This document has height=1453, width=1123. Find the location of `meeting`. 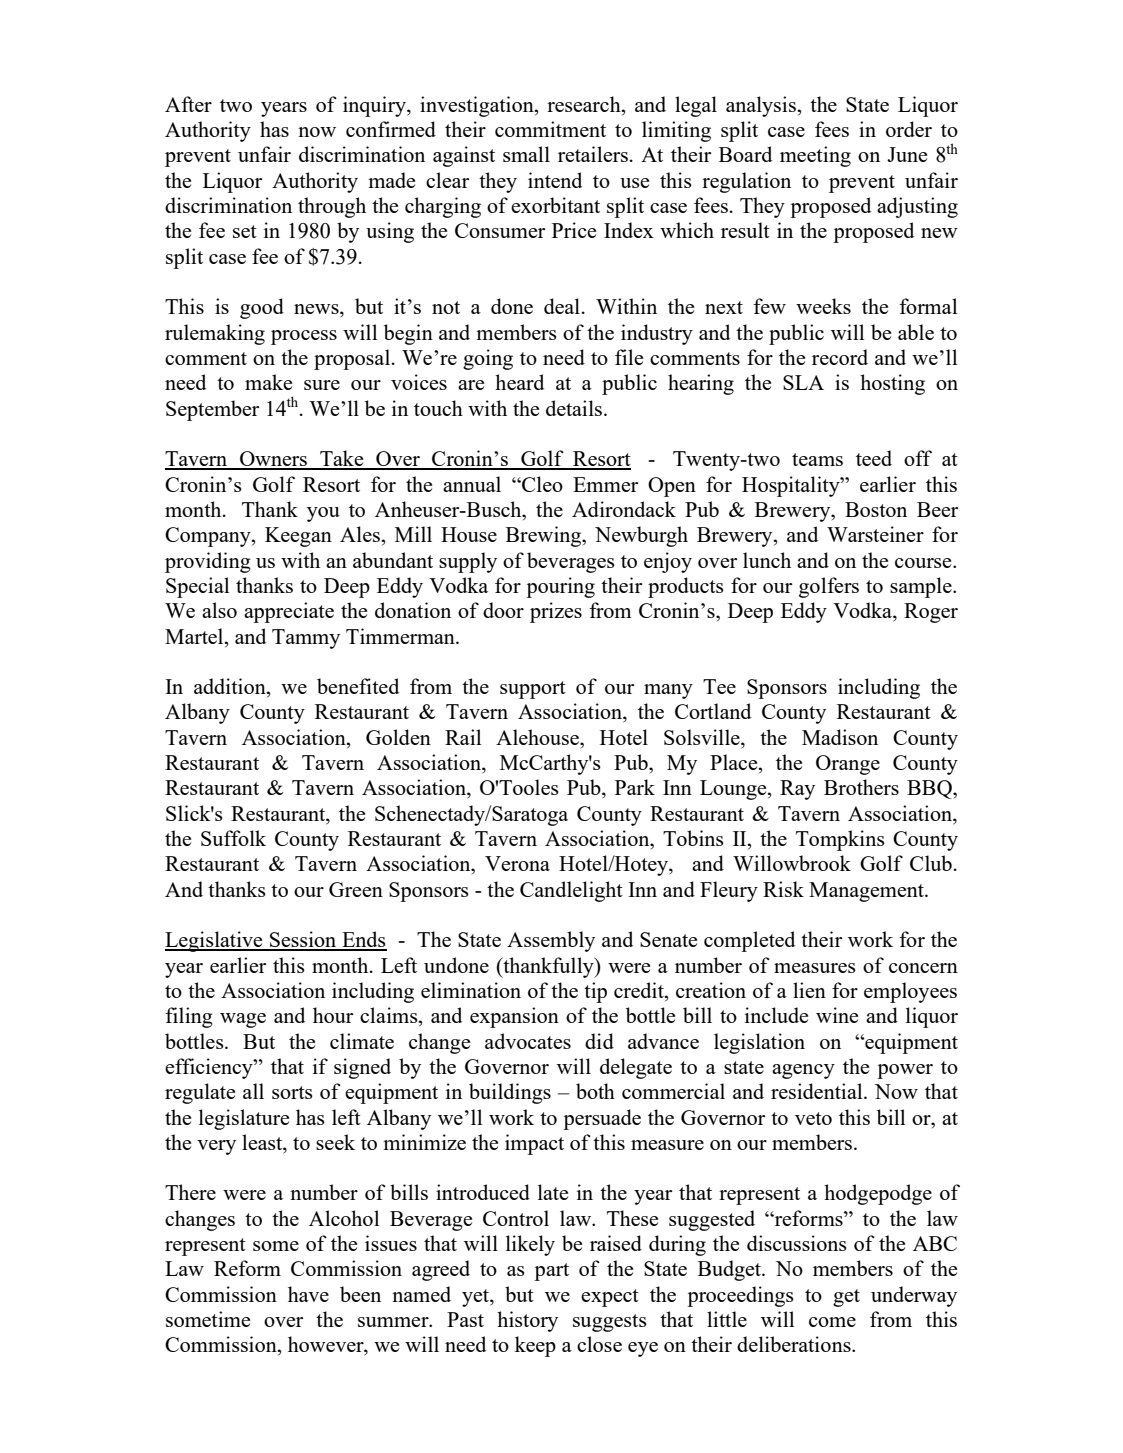

meeting is located at coordinates (815, 156).
